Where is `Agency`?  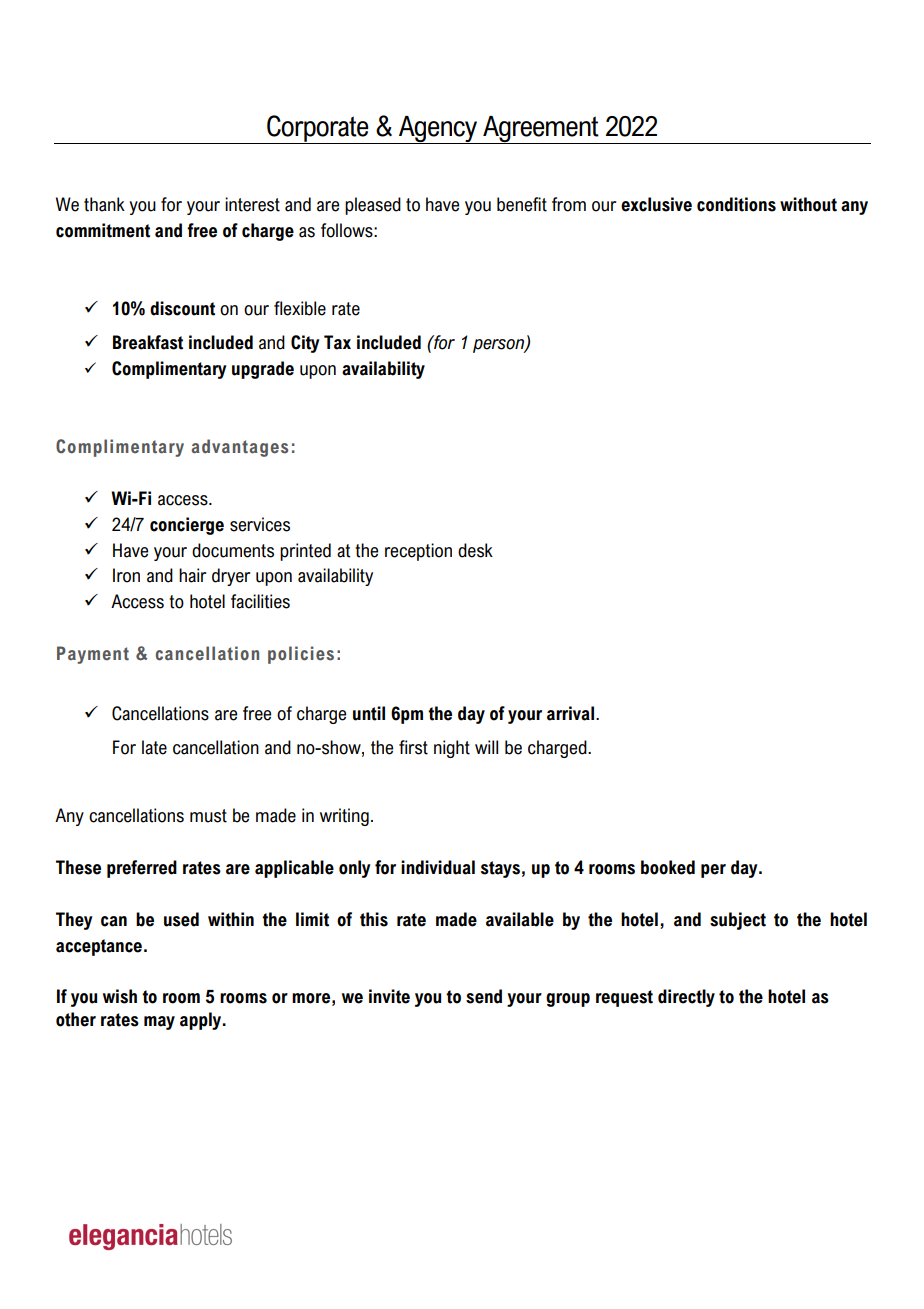
Agency is located at coordinates (438, 130).
